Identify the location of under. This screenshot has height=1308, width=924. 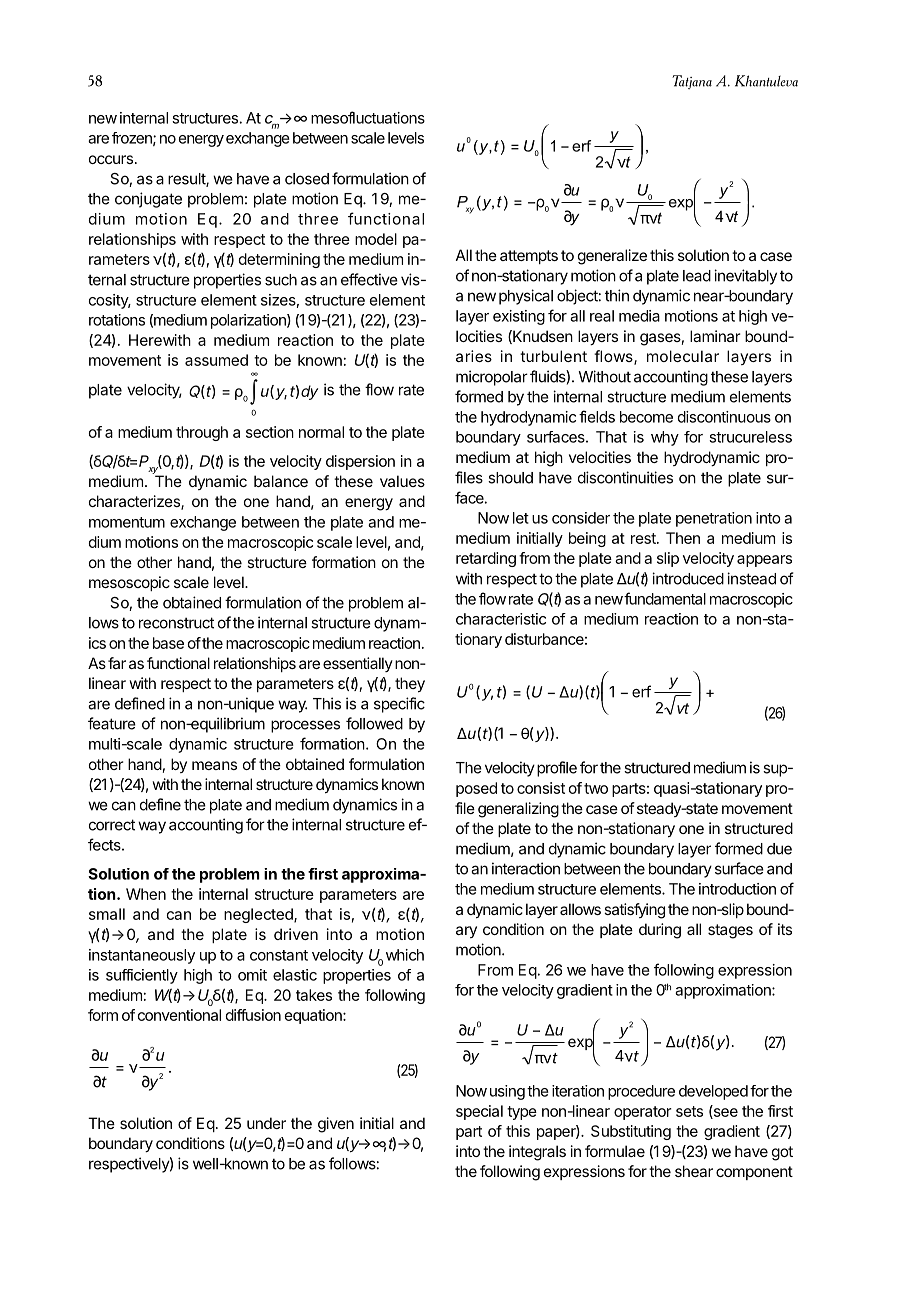
(266, 1123).
